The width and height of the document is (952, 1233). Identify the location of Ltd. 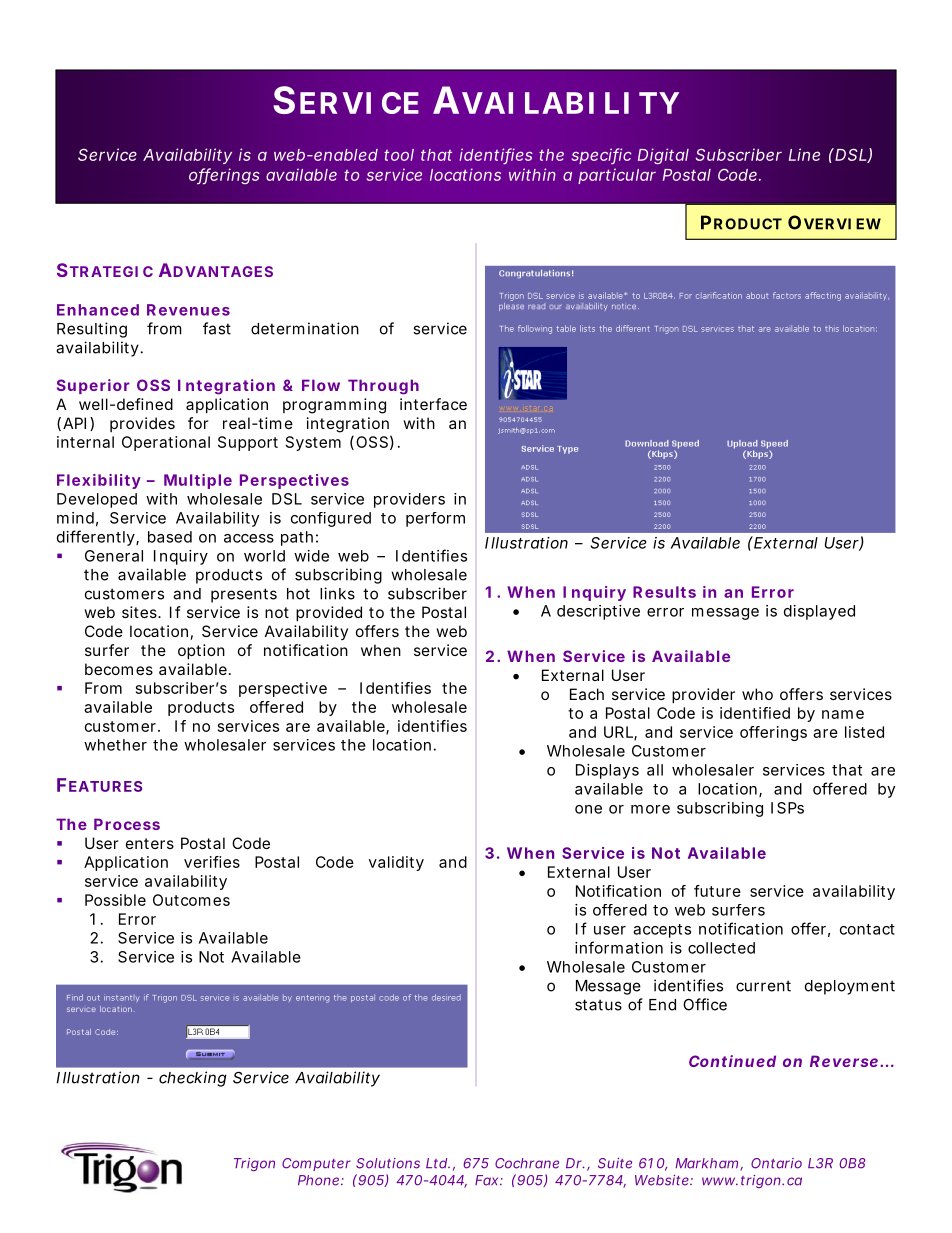
(436, 1163).
